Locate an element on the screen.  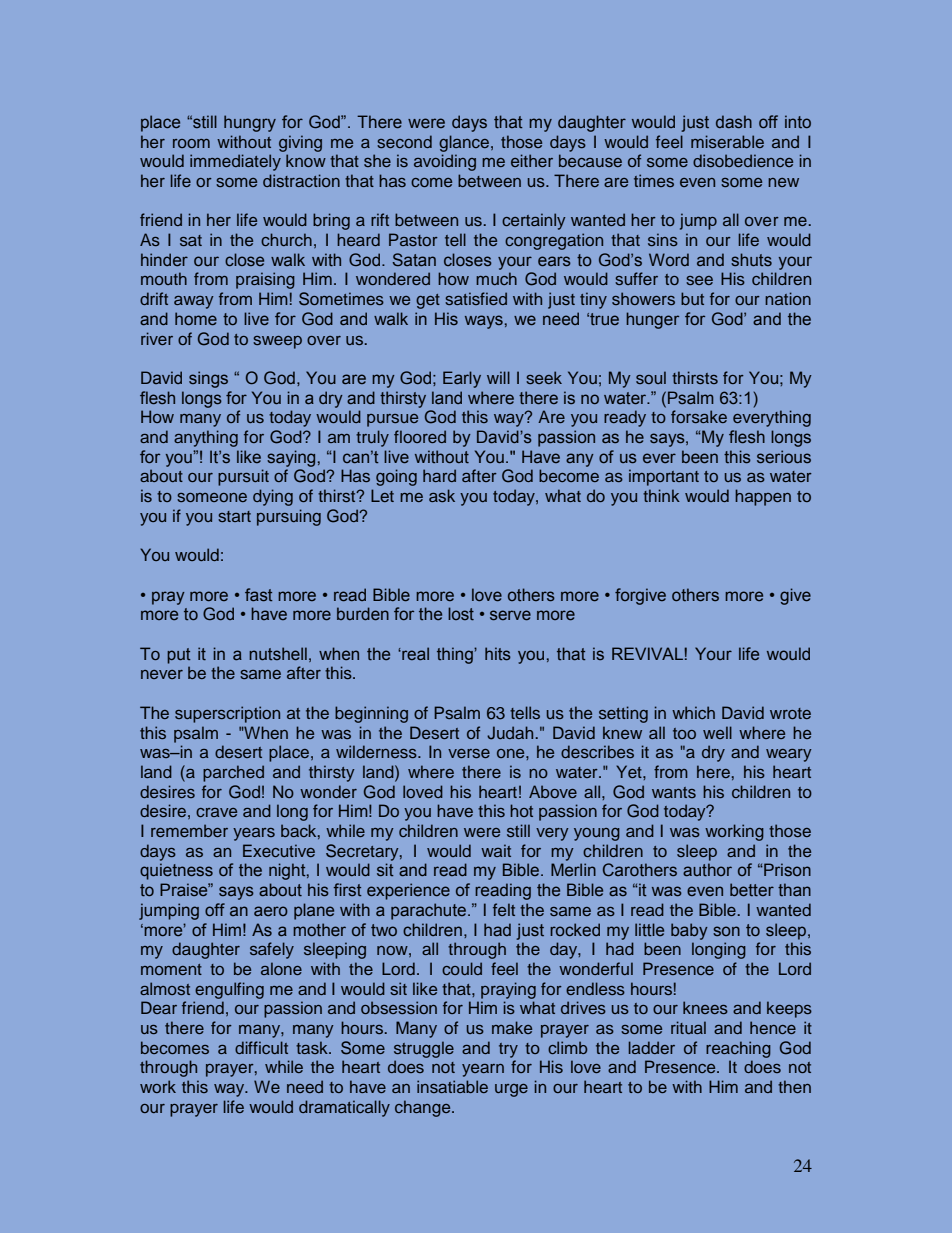
ways is located at coordinates (484, 322).
